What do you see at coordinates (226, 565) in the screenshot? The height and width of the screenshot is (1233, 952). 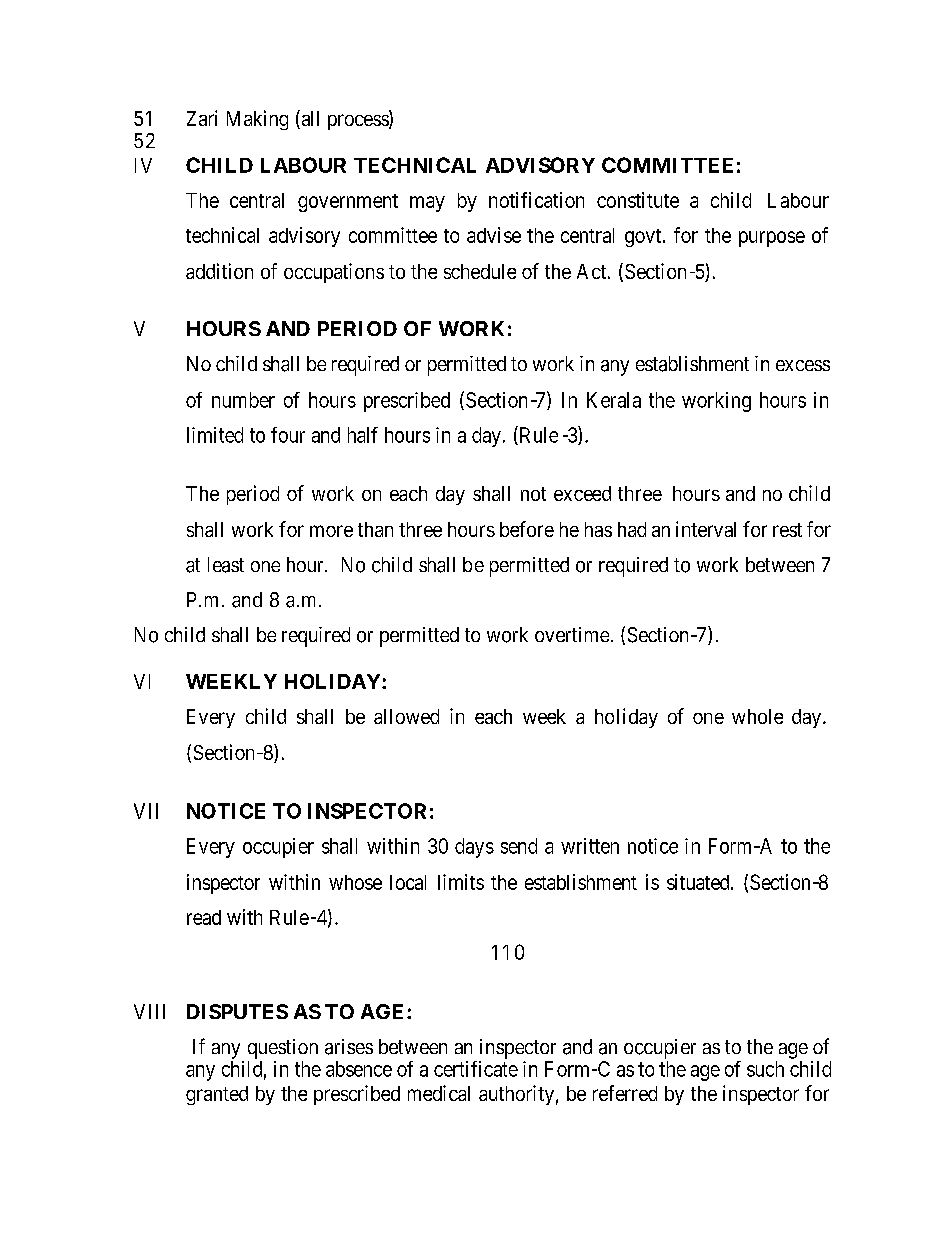 I see `least` at bounding box center [226, 565].
